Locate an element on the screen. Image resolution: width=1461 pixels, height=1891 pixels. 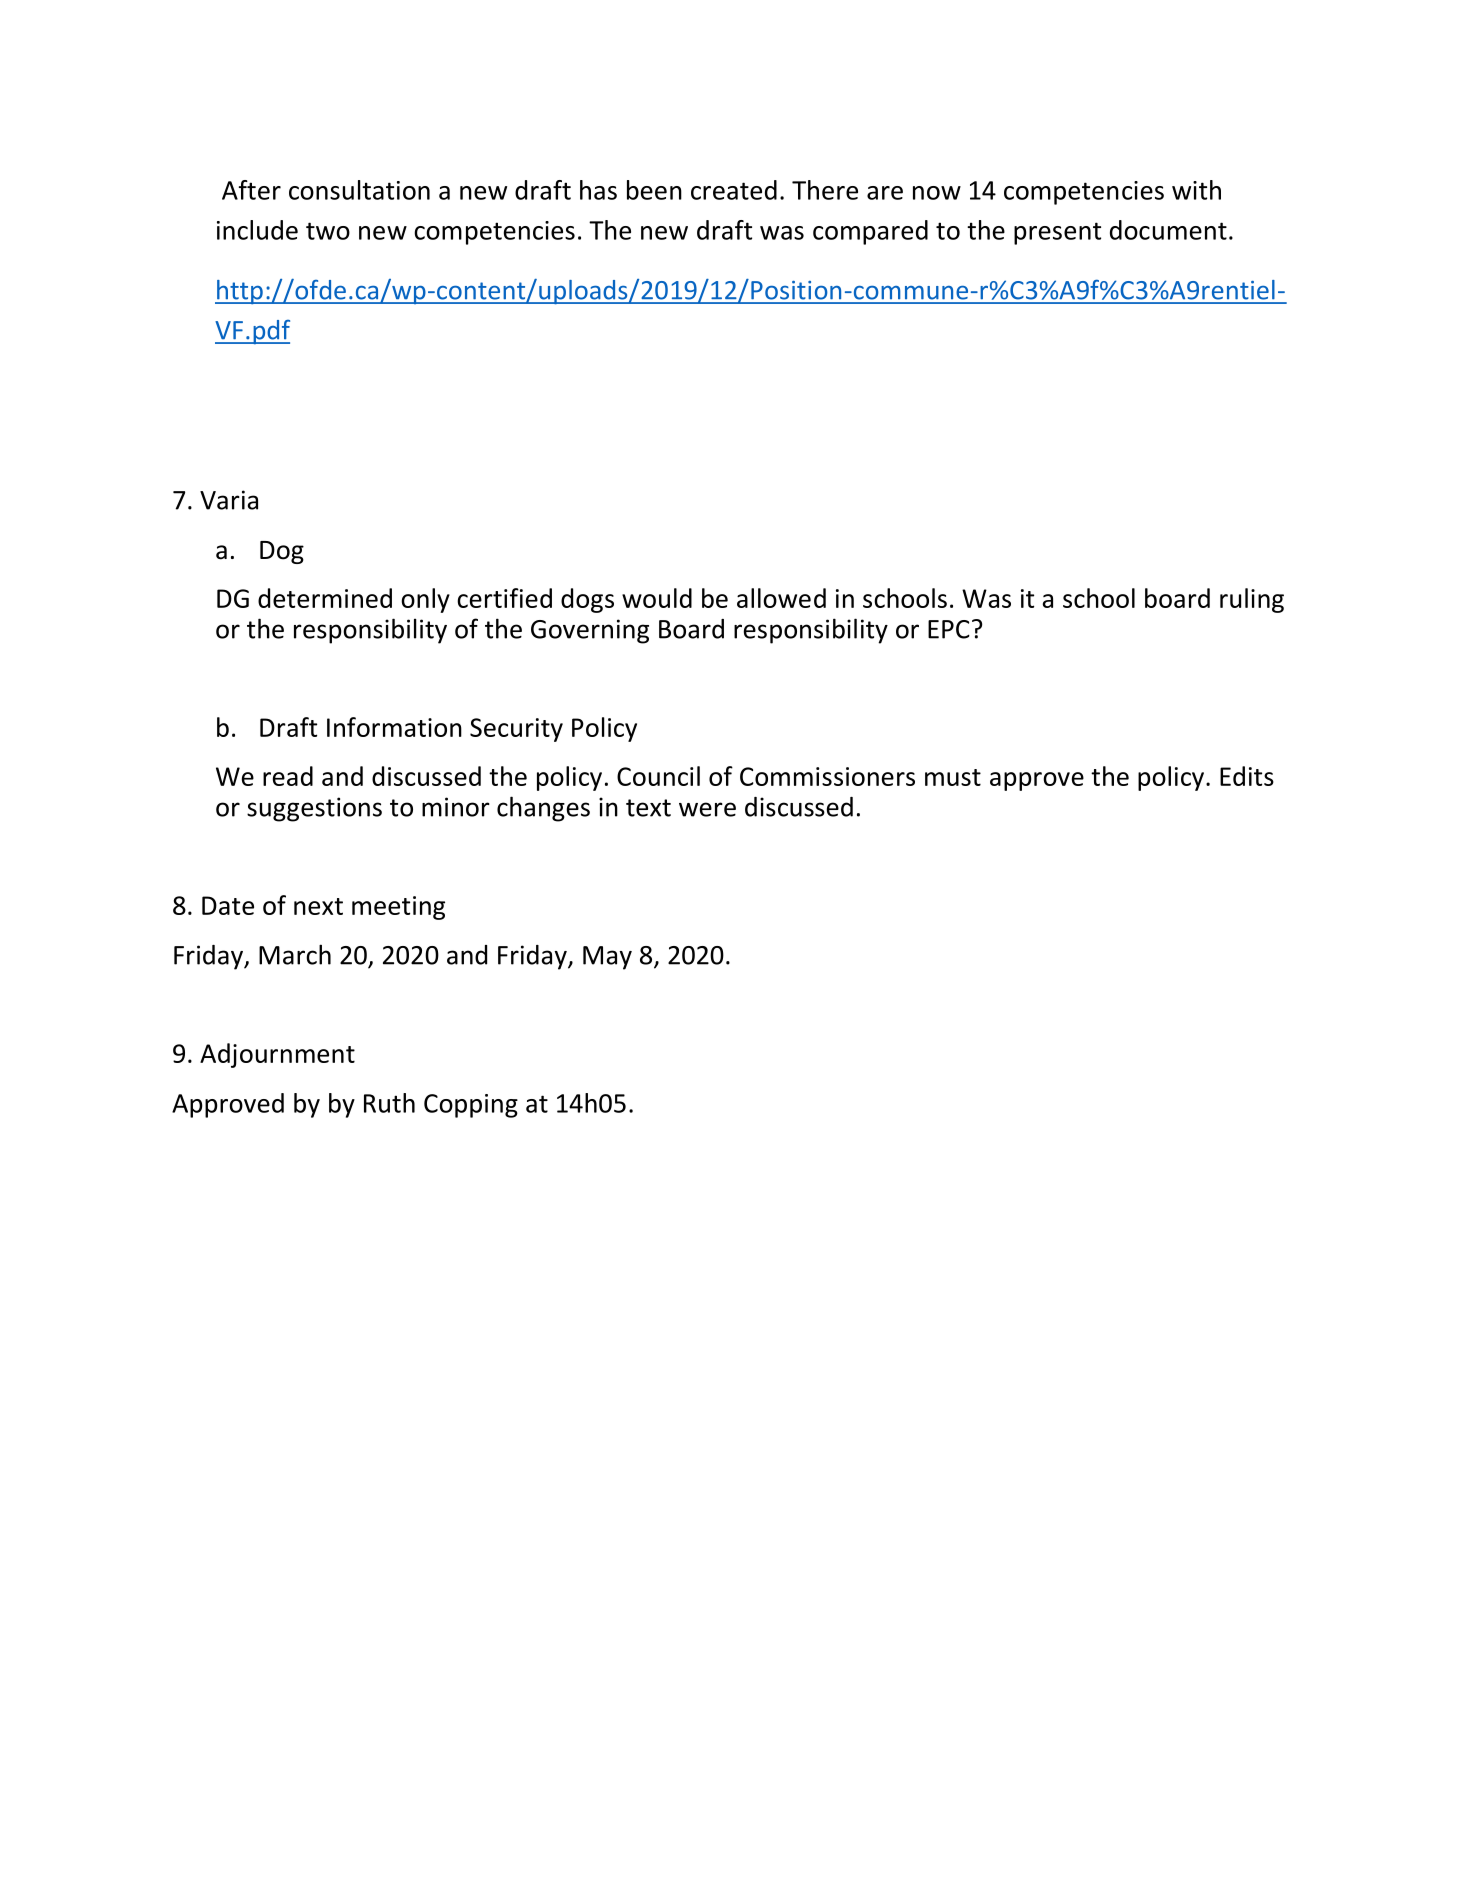
Varia is located at coordinates (229, 500).
